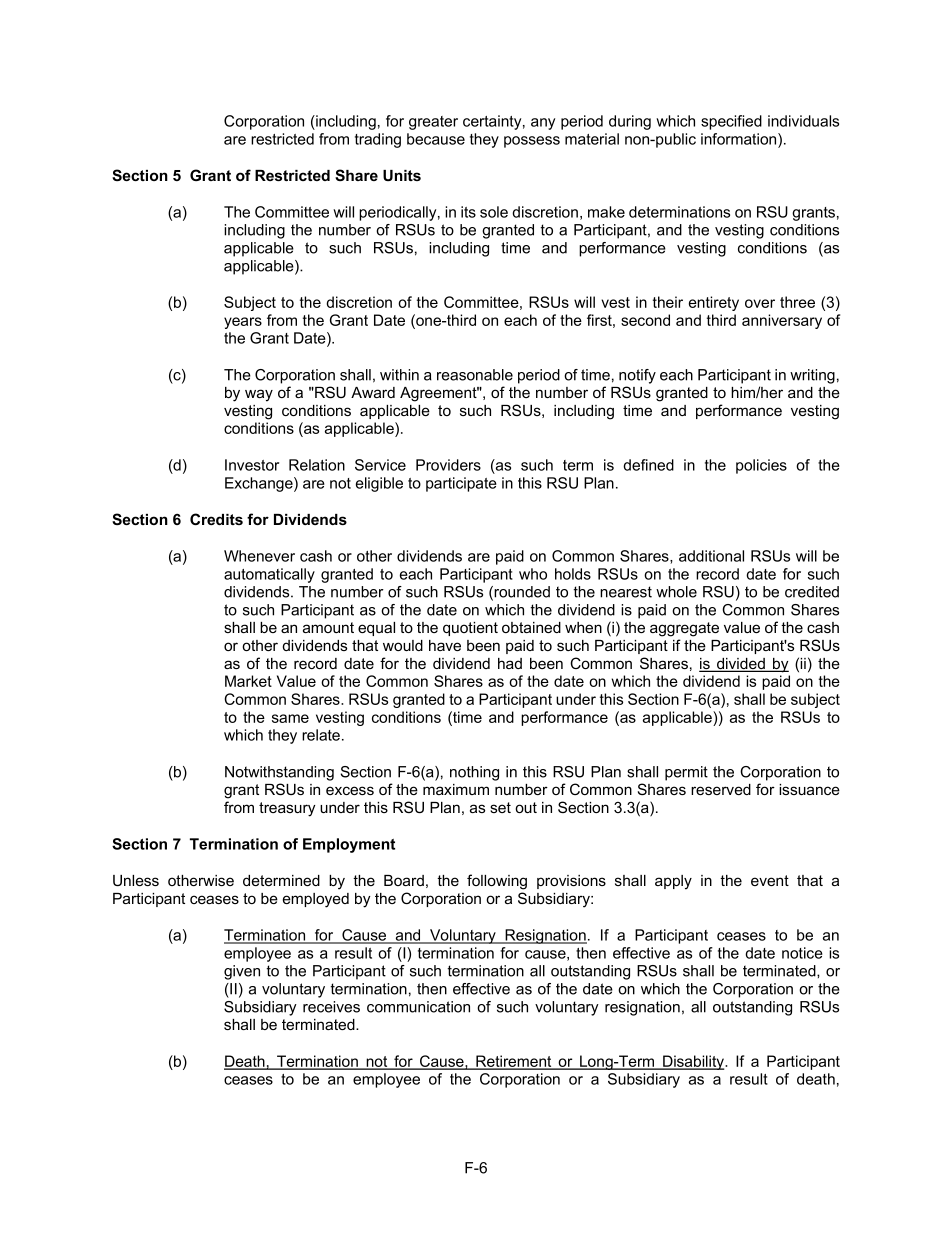 The image size is (952, 1233). What do you see at coordinates (242, 972) in the screenshot?
I see `given` at bounding box center [242, 972].
